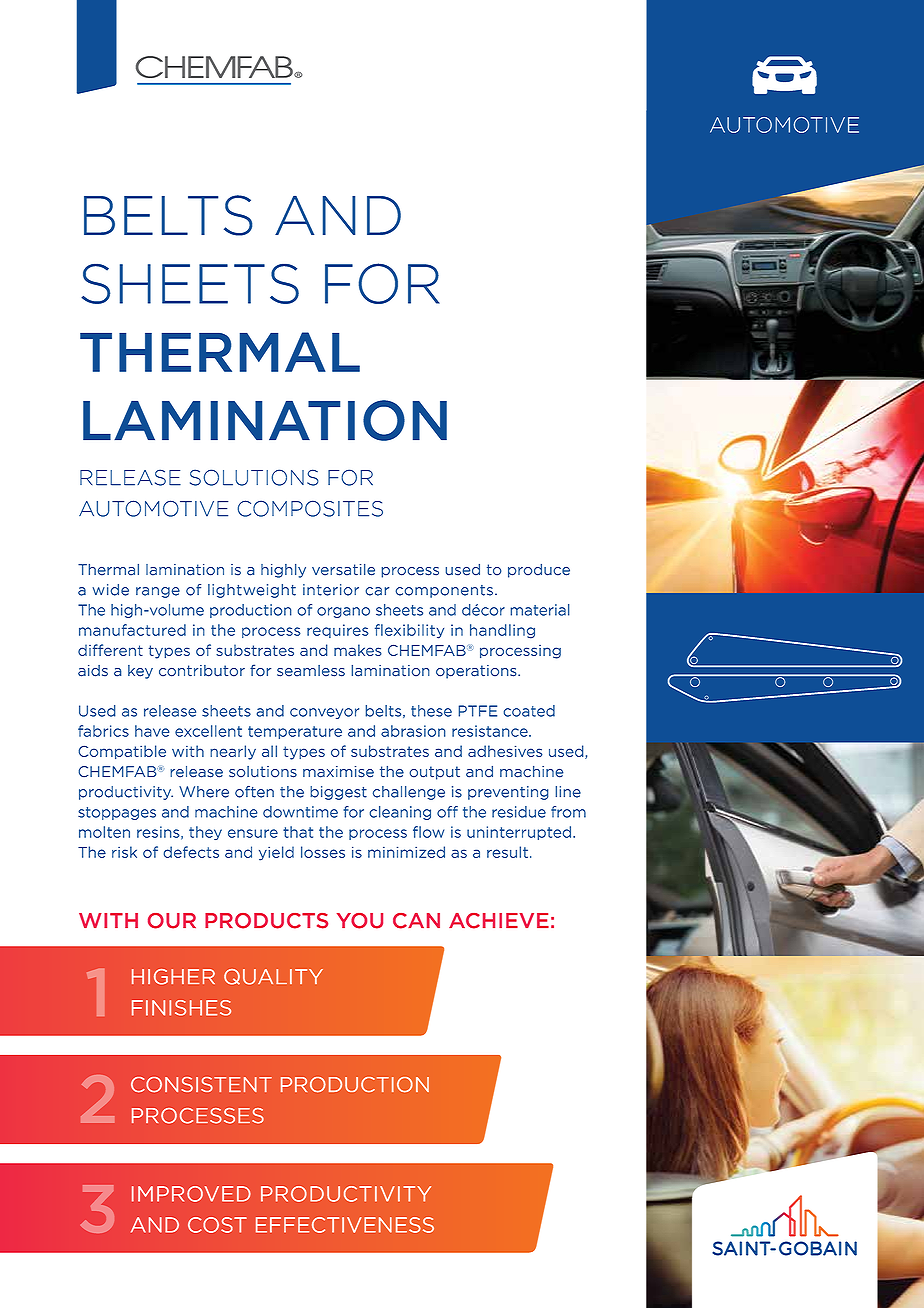 Image resolution: width=924 pixels, height=1308 pixels. Describe the element at coordinates (124, 852) in the screenshot. I see `risk` at that location.
